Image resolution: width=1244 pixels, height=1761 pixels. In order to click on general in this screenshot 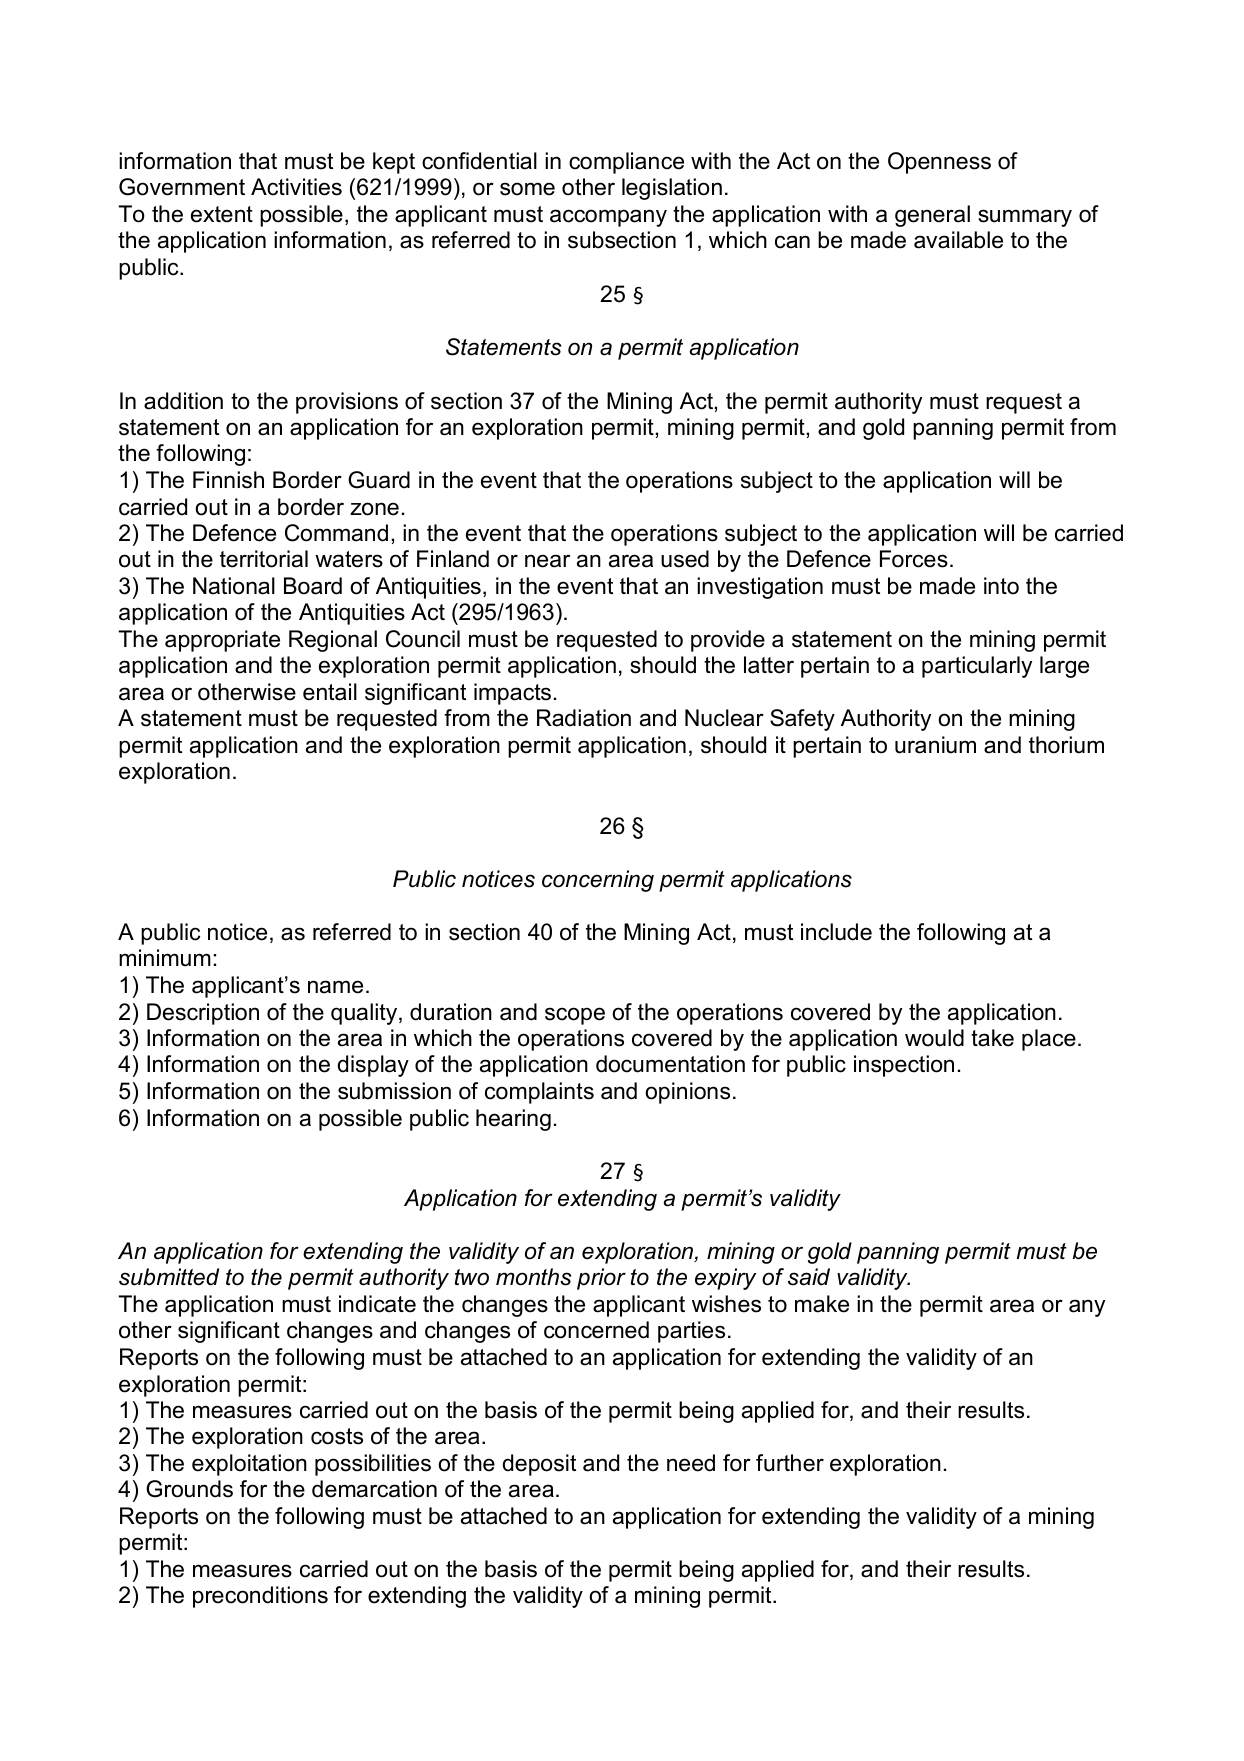, I will do `click(932, 216)`.
